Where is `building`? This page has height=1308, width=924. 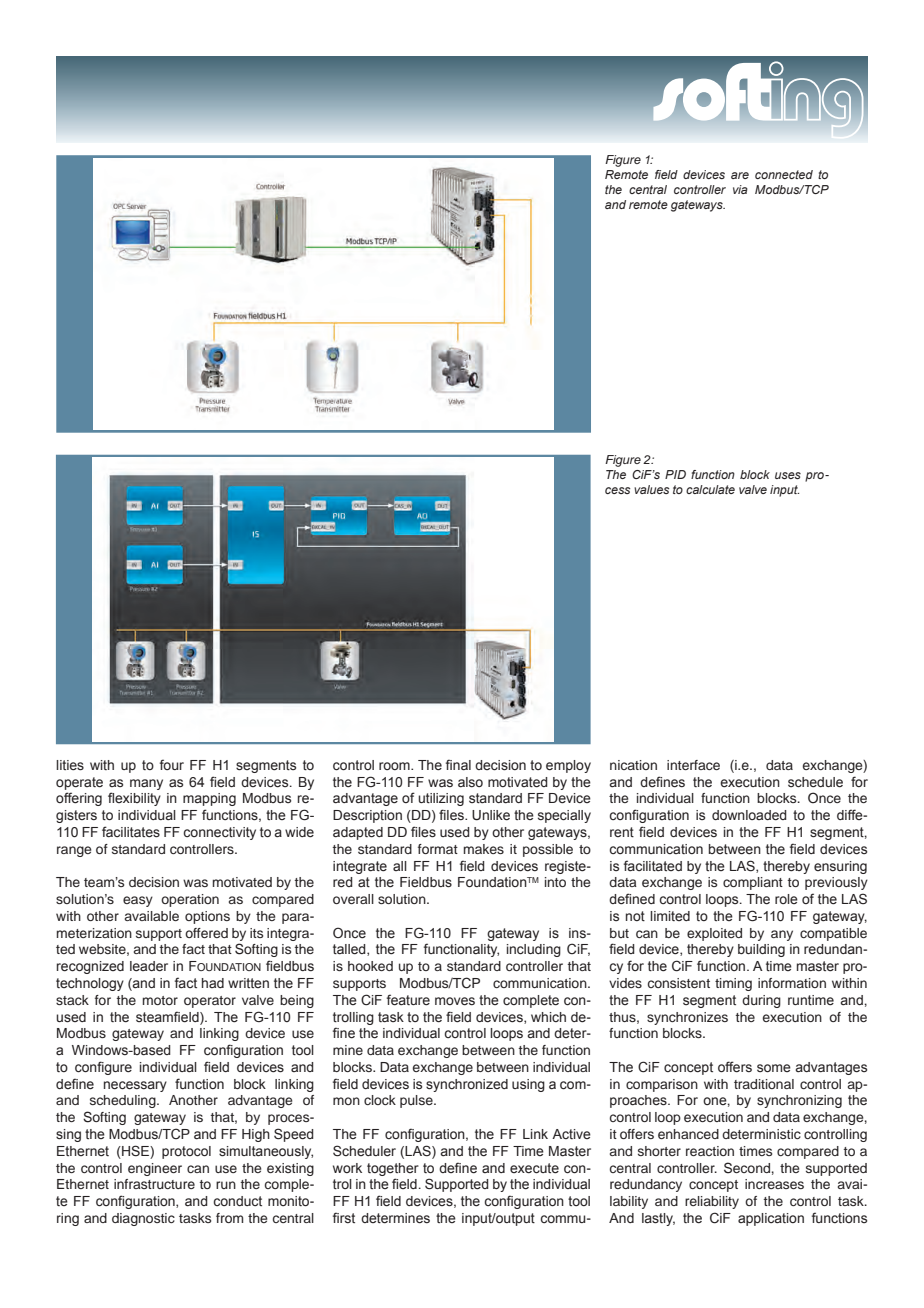
building is located at coordinates (761, 950).
